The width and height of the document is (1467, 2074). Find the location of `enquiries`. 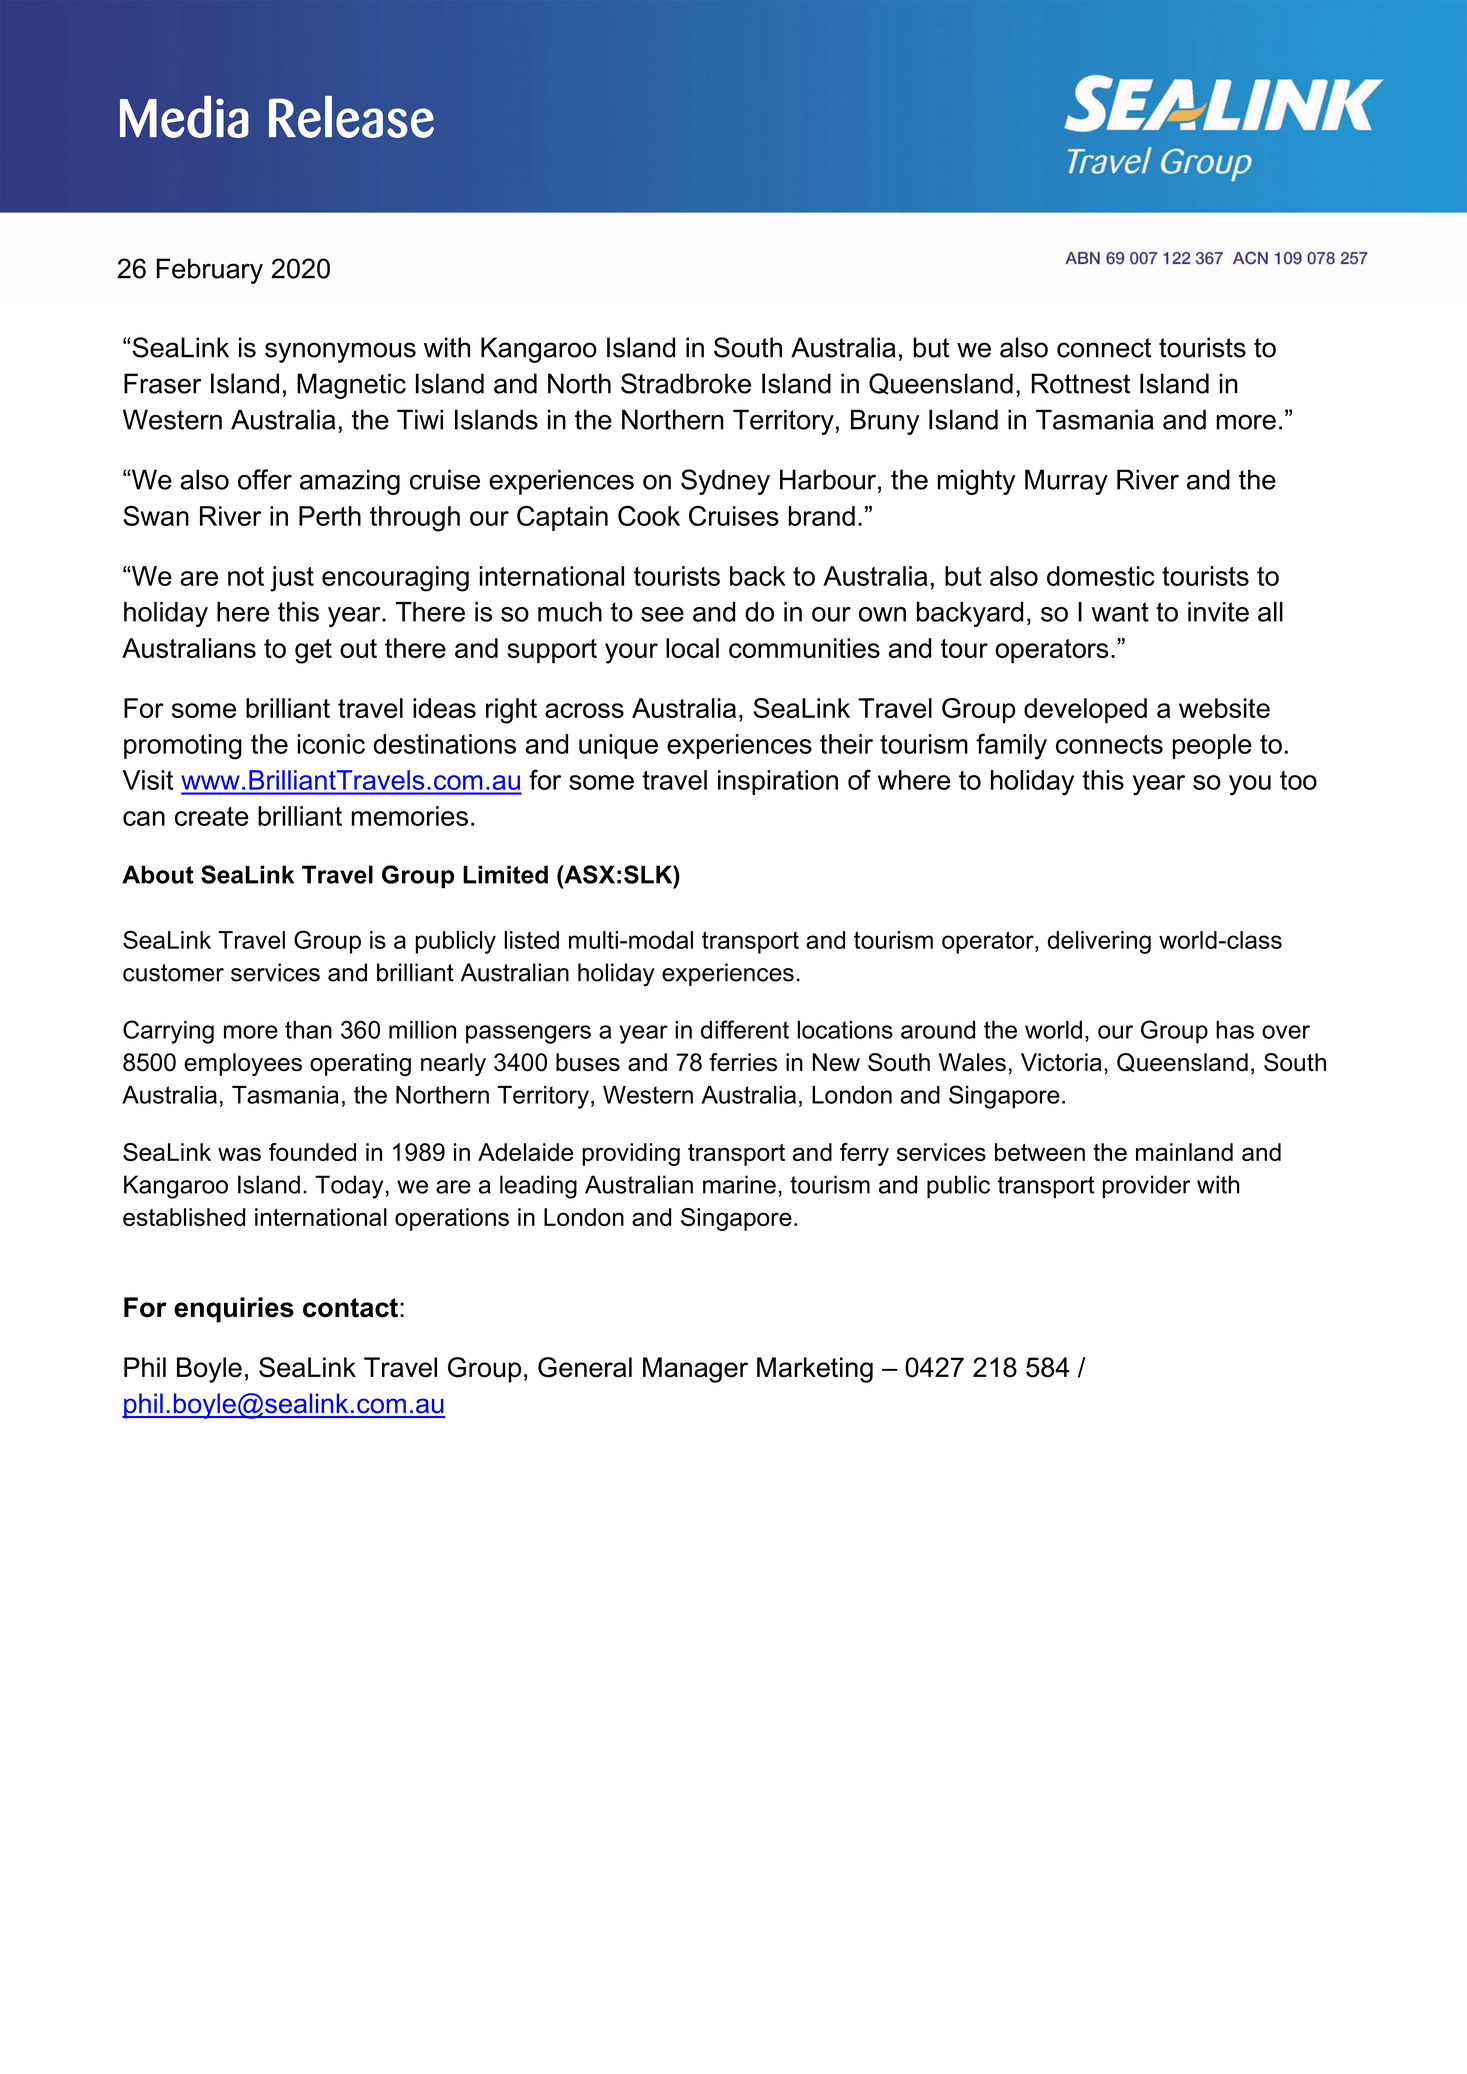

enquiries is located at coordinates (234, 1310).
